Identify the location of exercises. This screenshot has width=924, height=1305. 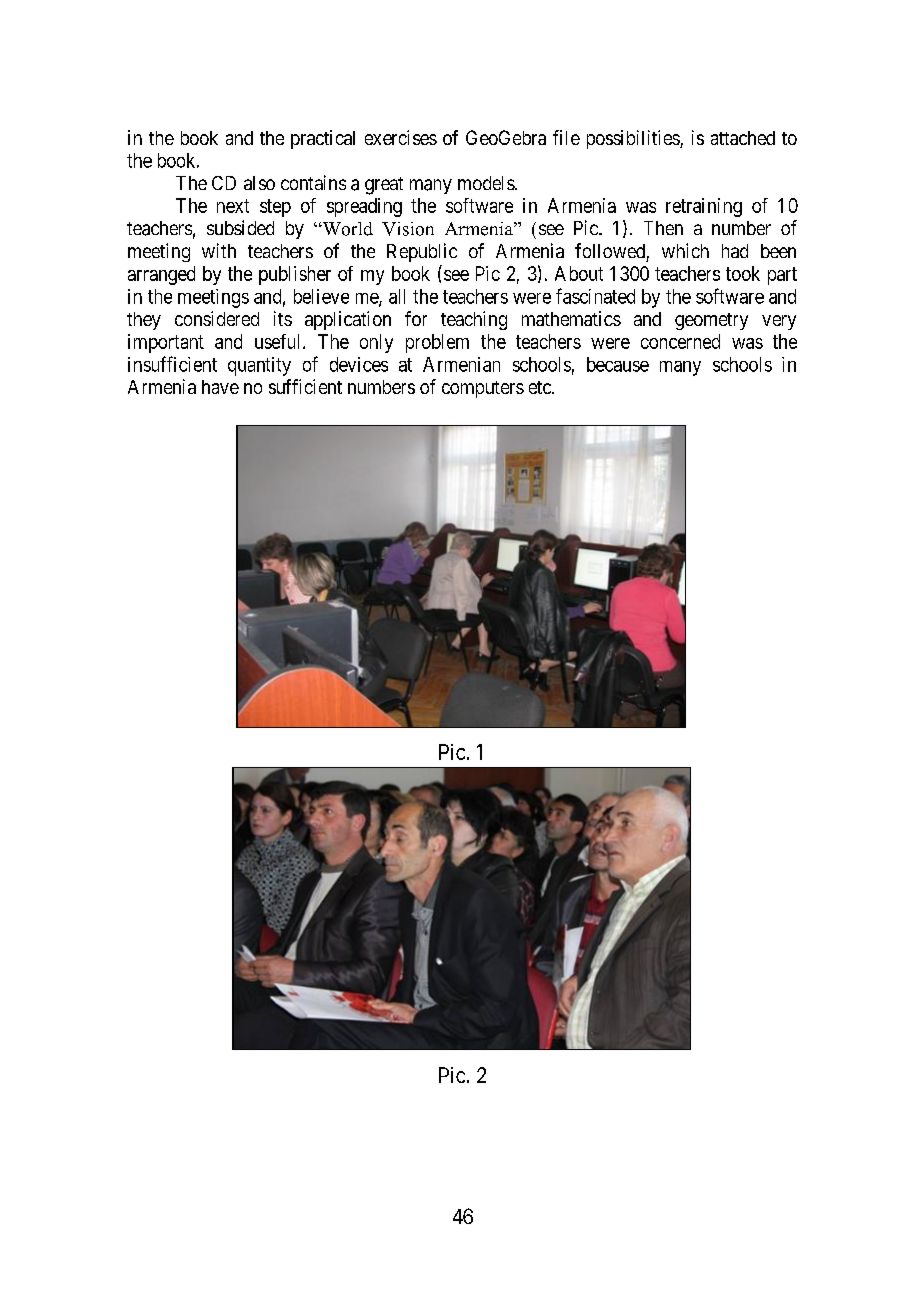
(401, 137).
